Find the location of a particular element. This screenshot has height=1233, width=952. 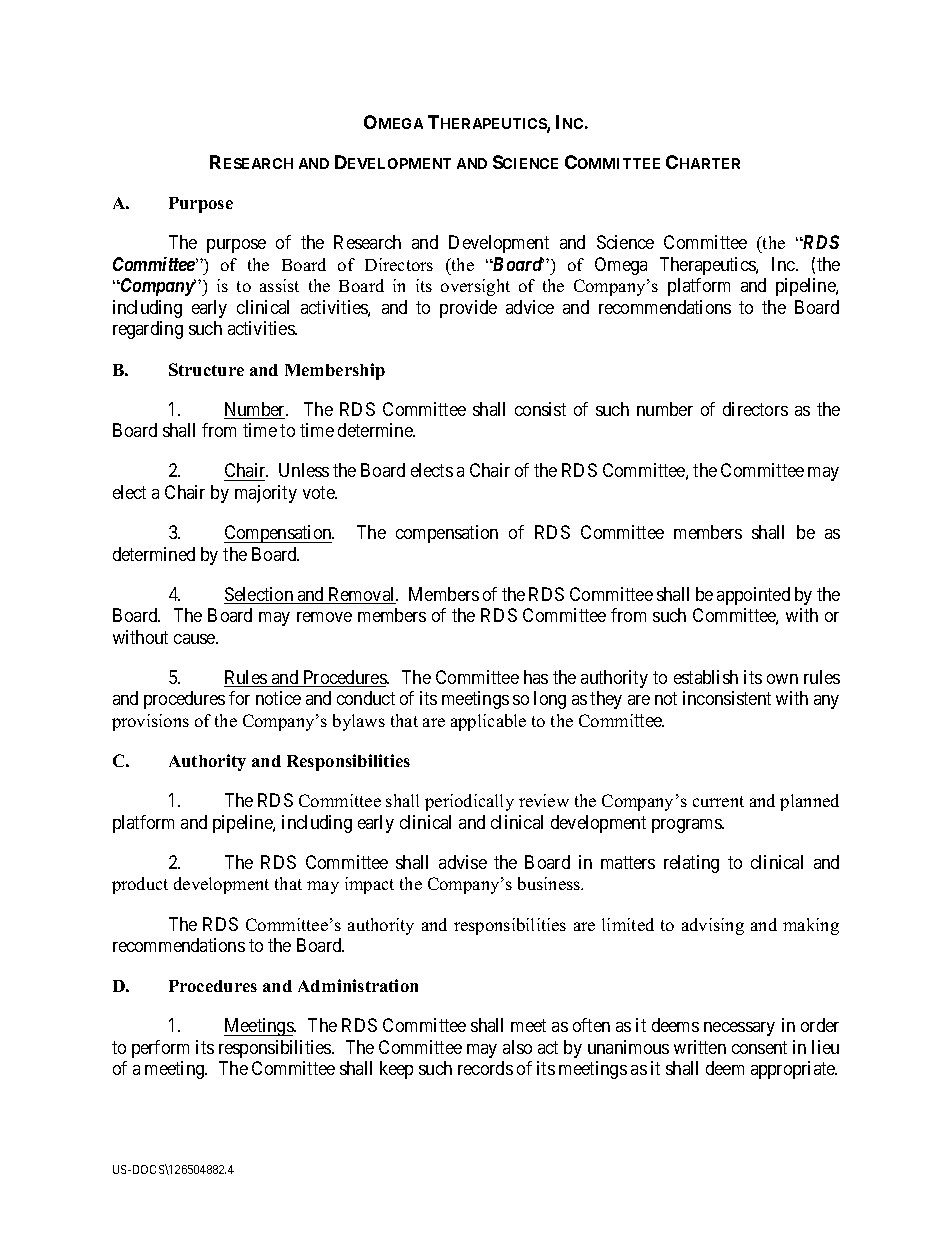

advice is located at coordinates (530, 307).
